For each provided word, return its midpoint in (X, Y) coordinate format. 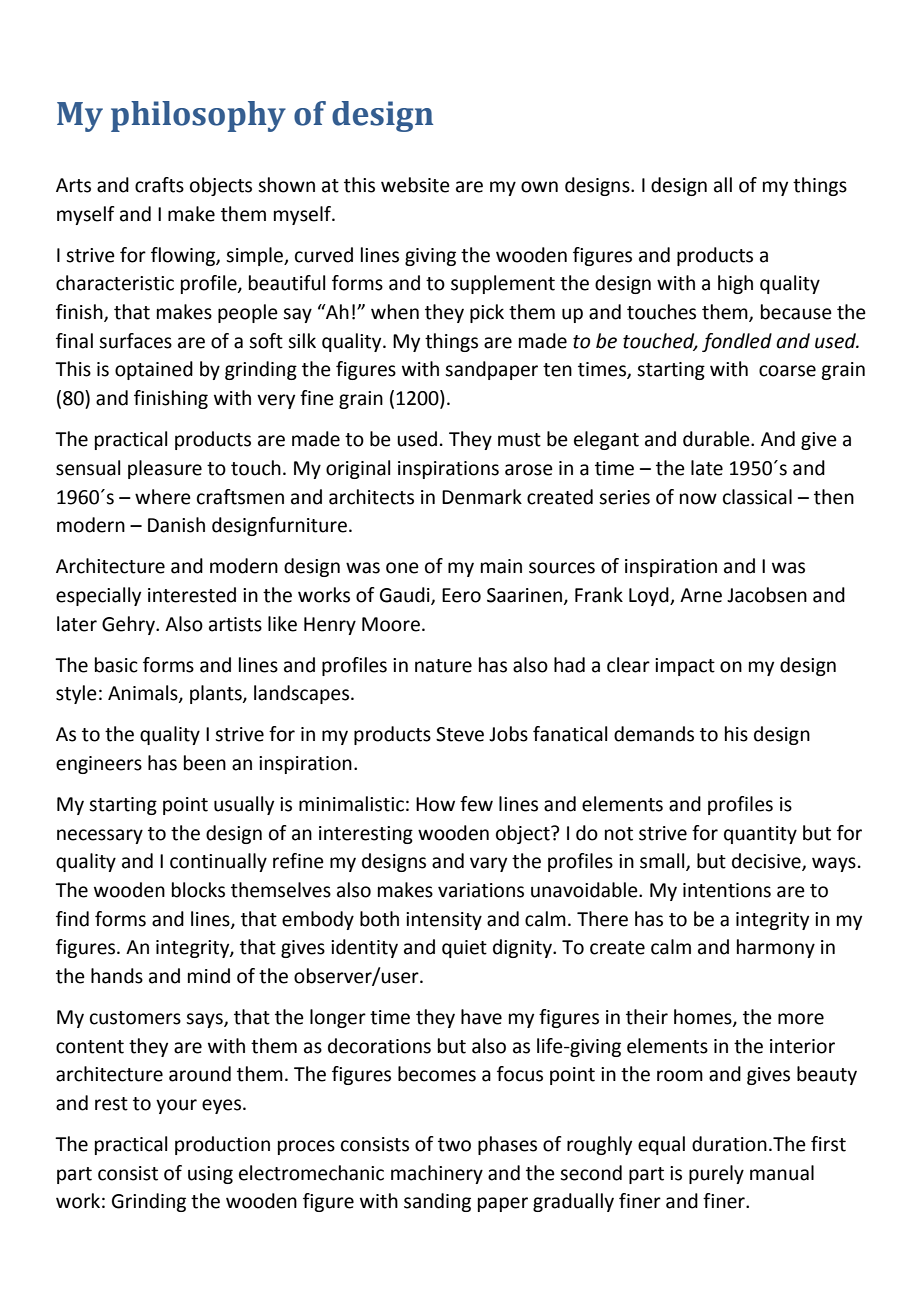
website (415, 185)
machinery (437, 1174)
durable (717, 439)
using (210, 1175)
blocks (198, 890)
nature (443, 666)
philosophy (198, 116)
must (519, 440)
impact (685, 667)
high (735, 284)
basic (116, 665)
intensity (444, 921)
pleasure (165, 469)
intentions (727, 890)
